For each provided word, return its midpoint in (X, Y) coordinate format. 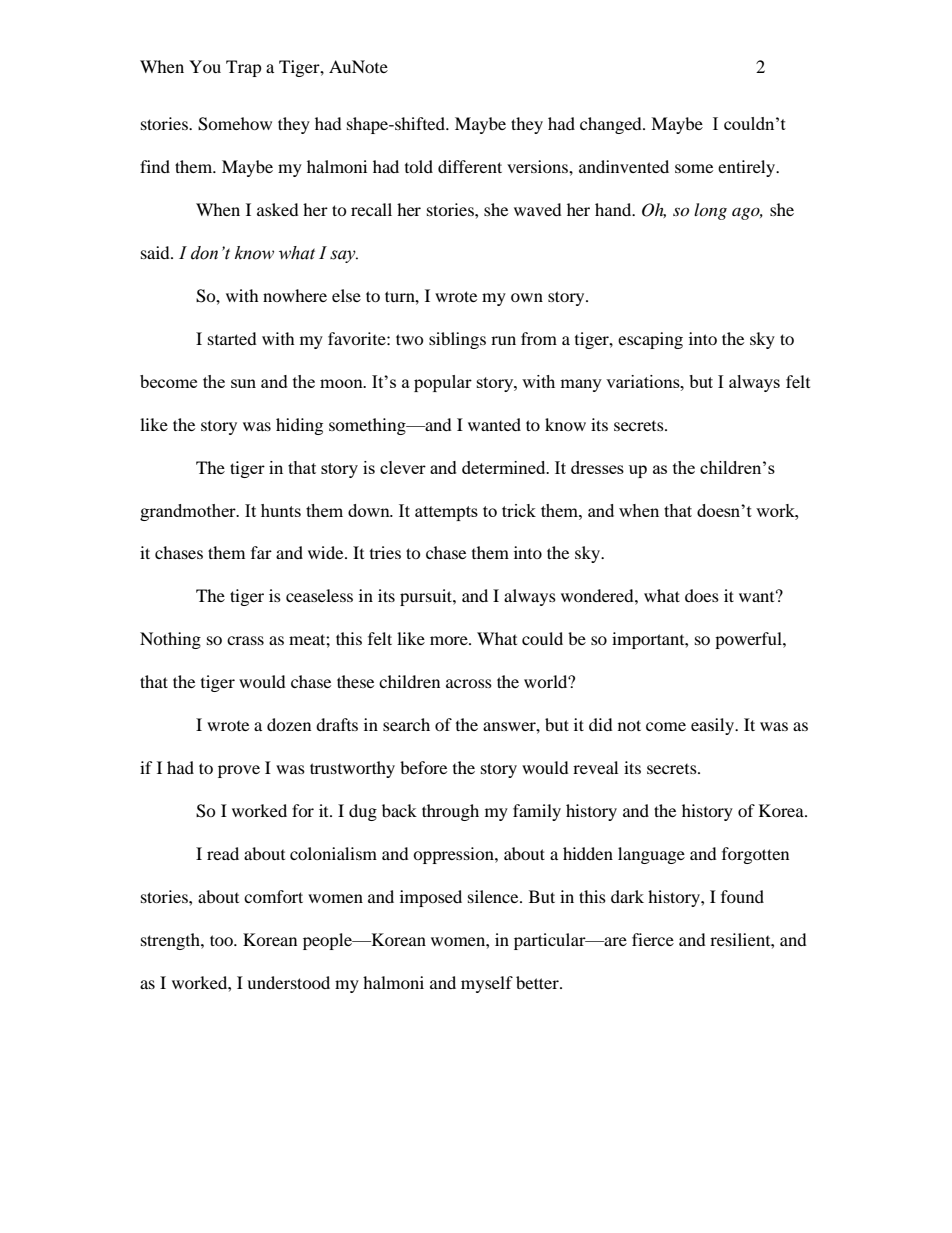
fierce (653, 939)
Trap (244, 68)
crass (245, 640)
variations (644, 381)
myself (487, 984)
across (469, 683)
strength (171, 941)
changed (612, 125)
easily (713, 726)
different (470, 166)
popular (443, 383)
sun (243, 383)
